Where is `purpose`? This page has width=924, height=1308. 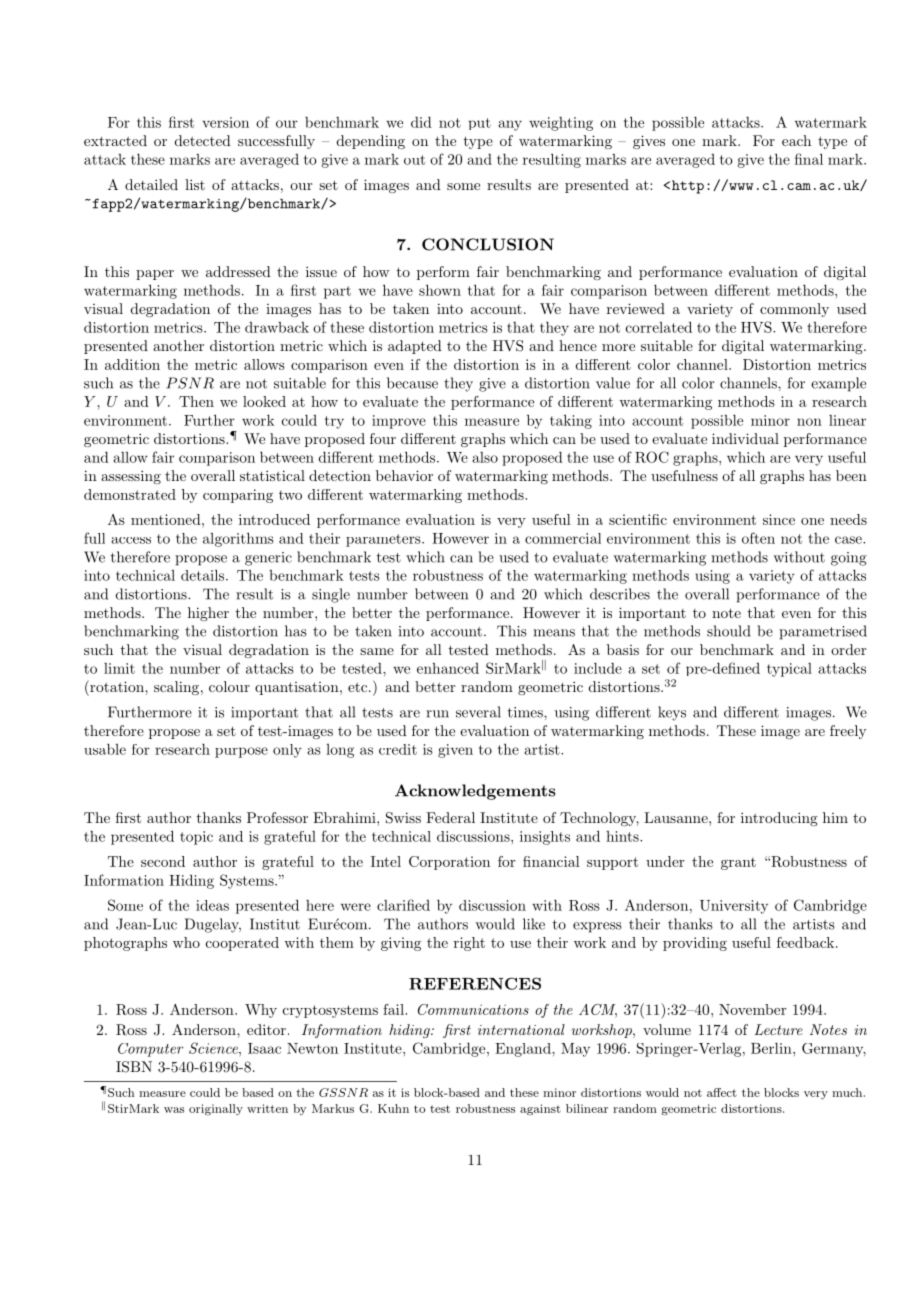
purpose is located at coordinates (241, 752).
